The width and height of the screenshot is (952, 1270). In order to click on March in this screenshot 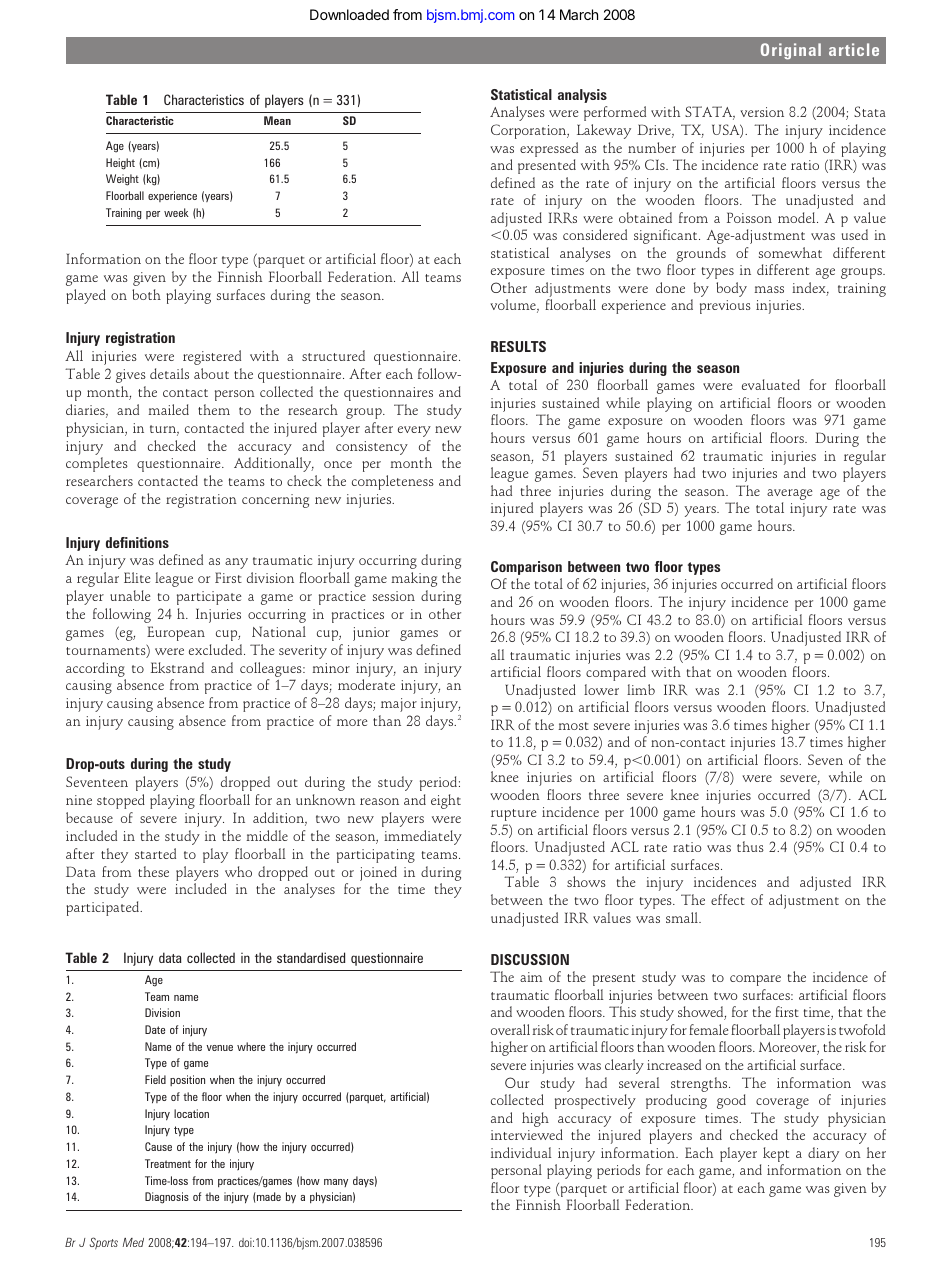, I will do `click(579, 14)`.
